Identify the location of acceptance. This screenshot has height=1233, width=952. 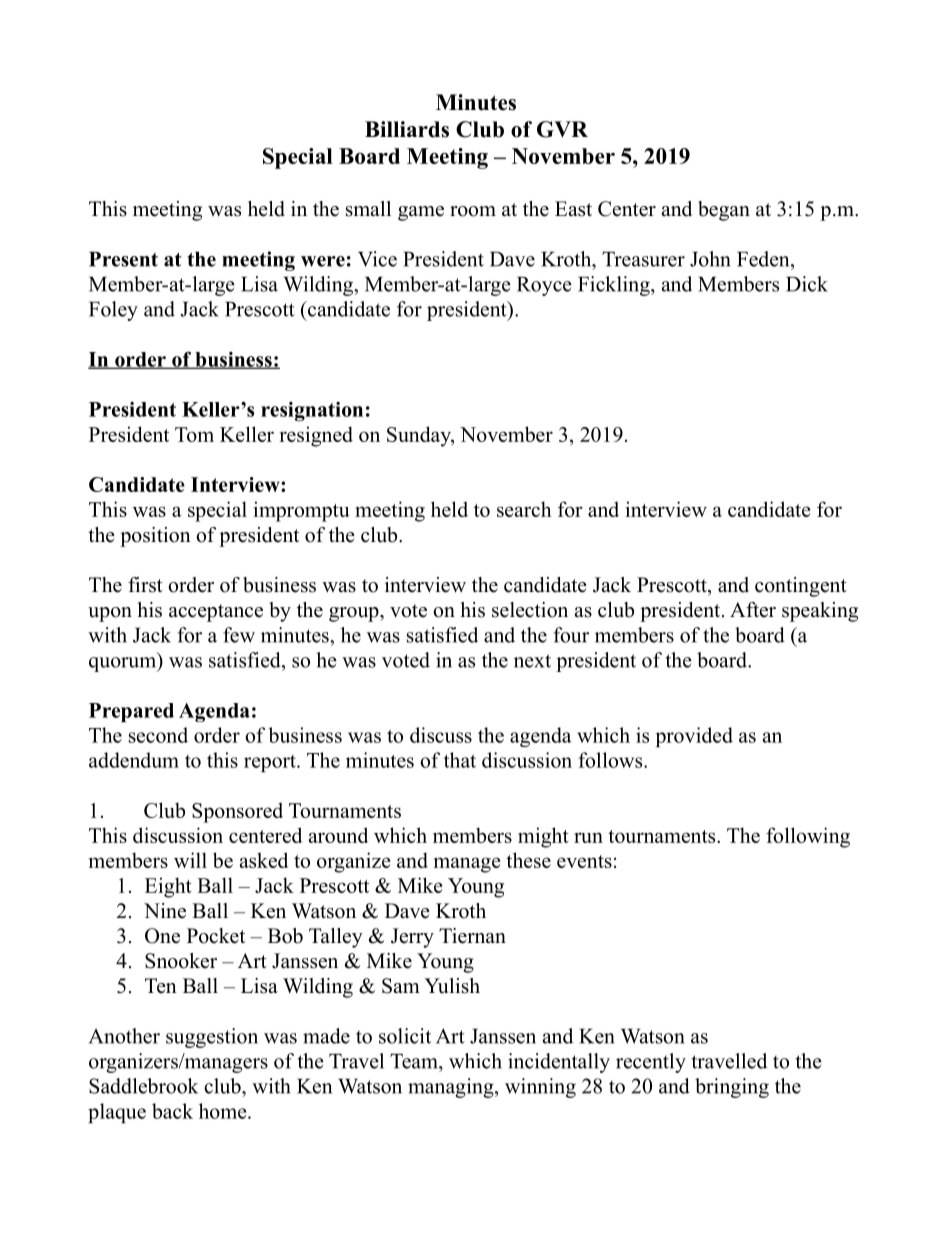
(216, 613).
